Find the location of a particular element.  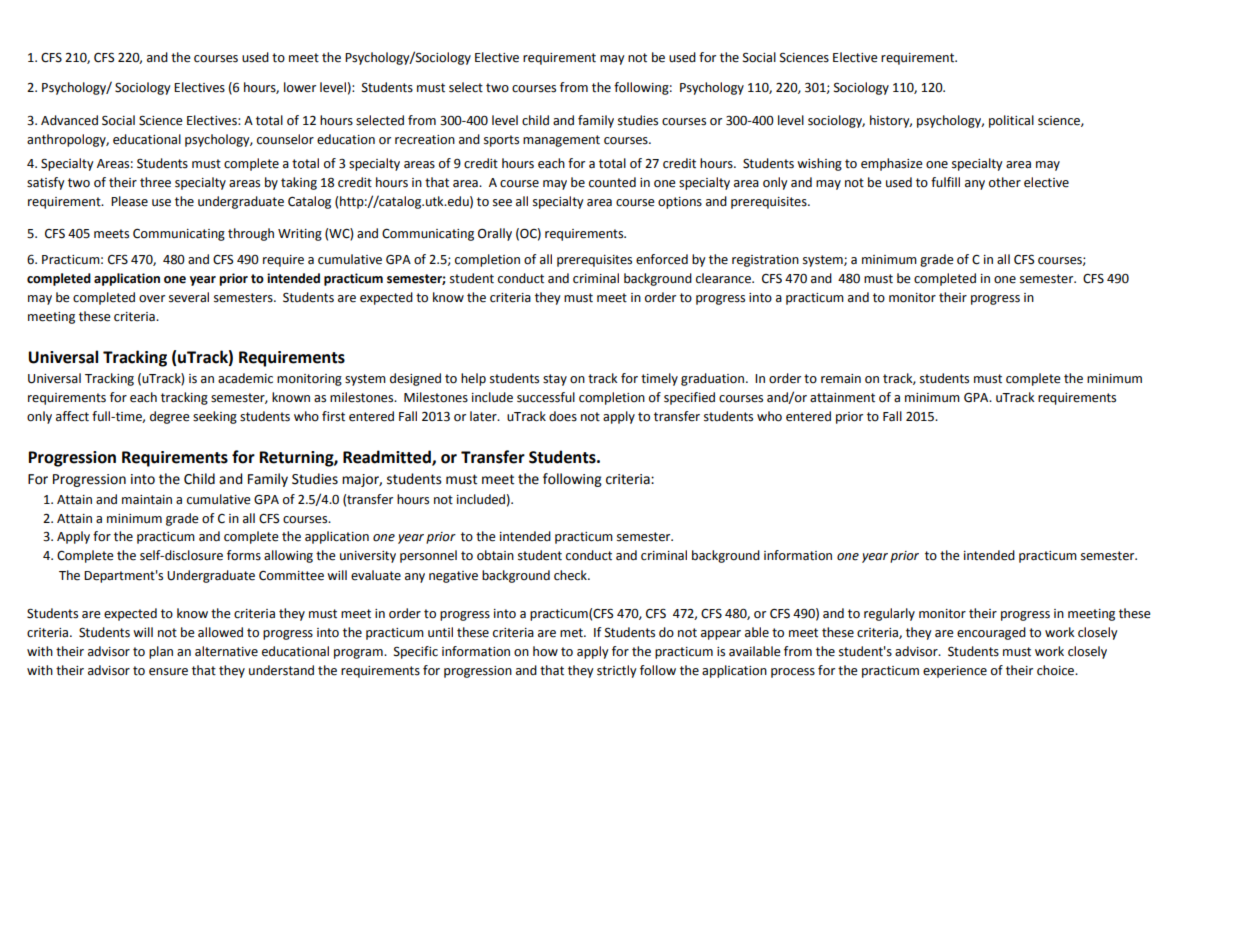

remain is located at coordinates (841, 379).
